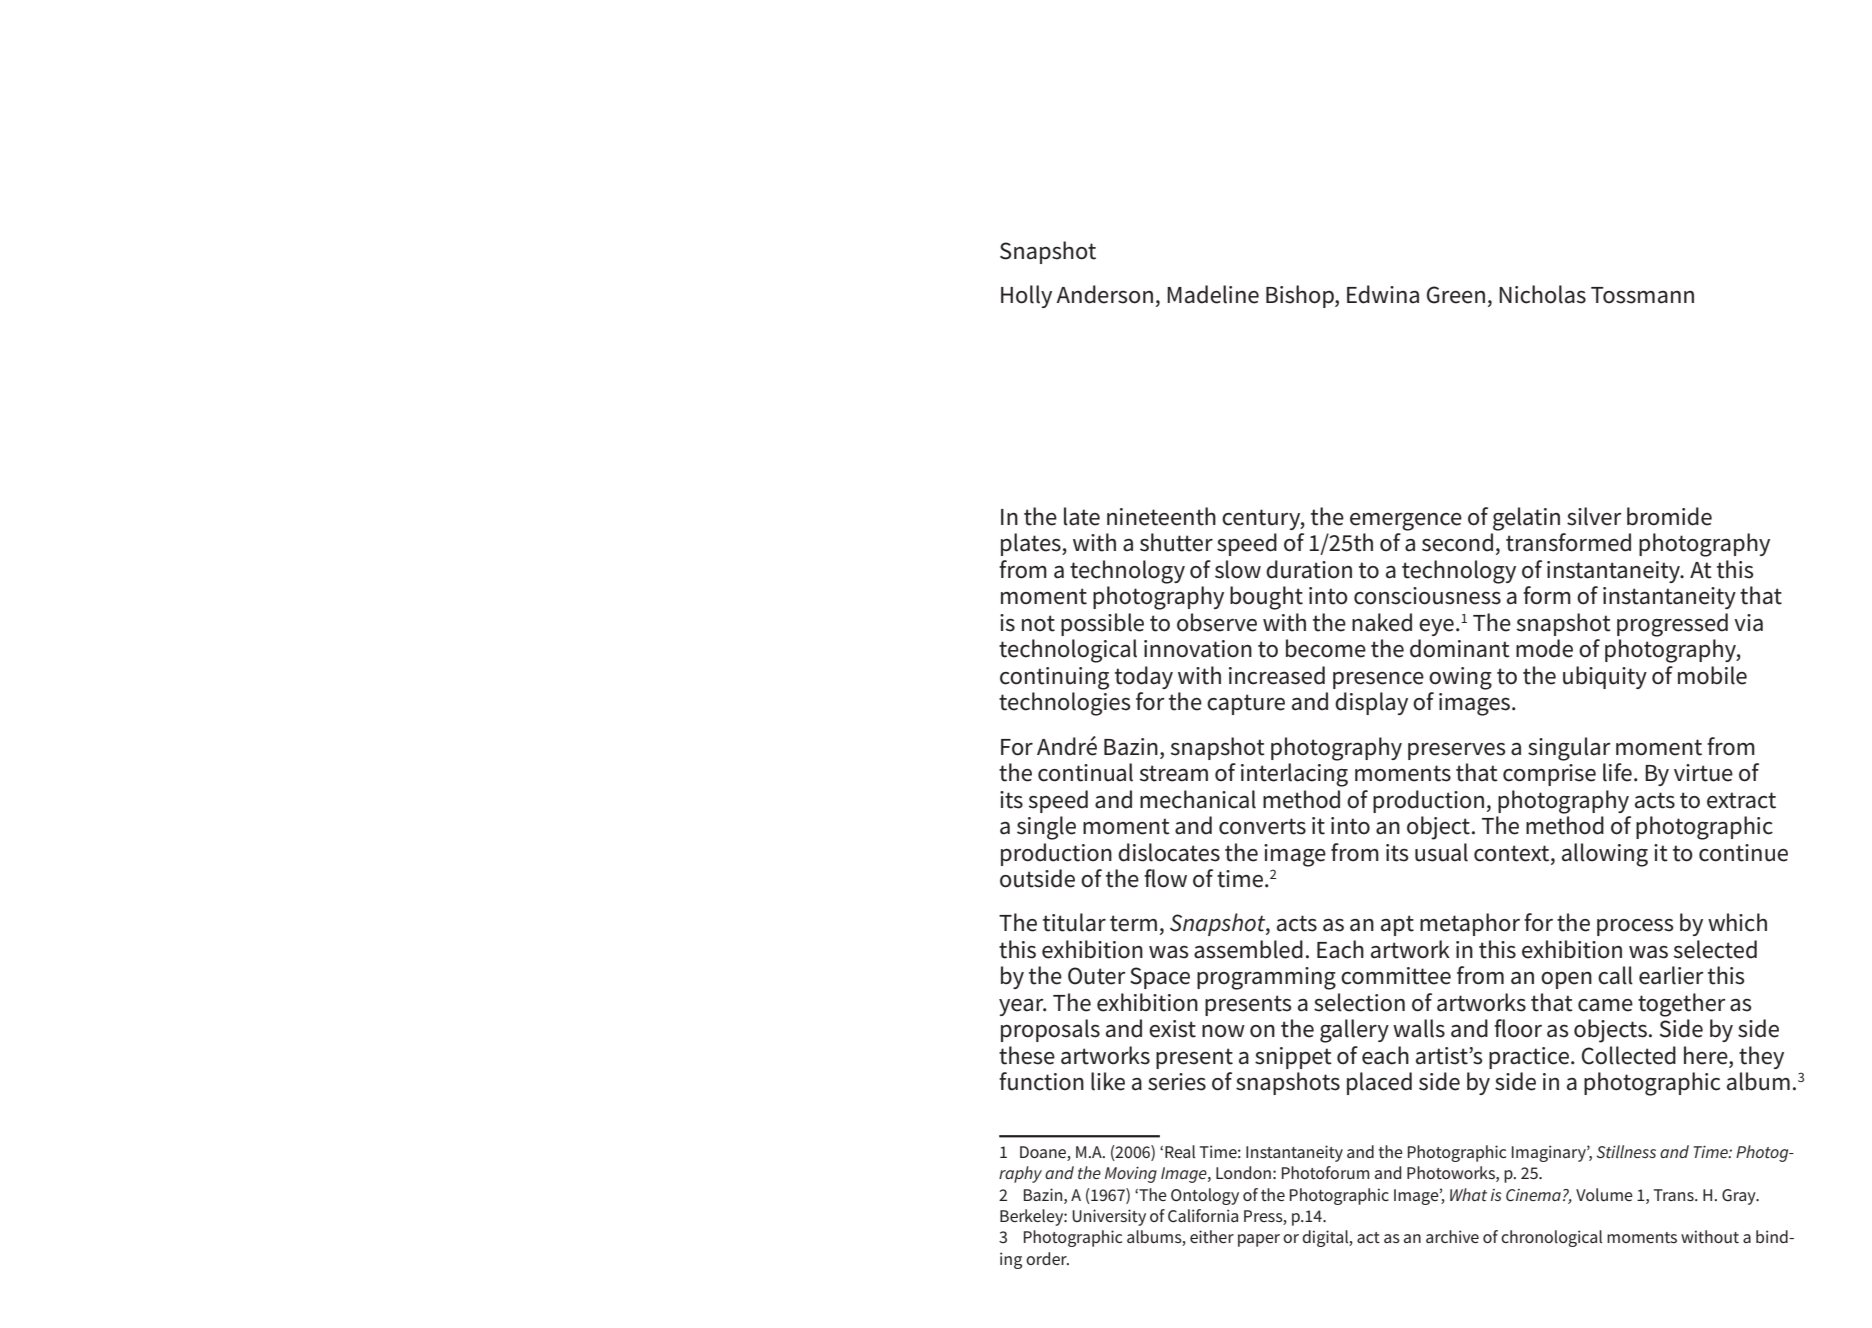 Image resolution: width=1872 pixels, height=1328 pixels. Describe the element at coordinates (1542, 294) in the screenshot. I see `Nicholas` at that location.
